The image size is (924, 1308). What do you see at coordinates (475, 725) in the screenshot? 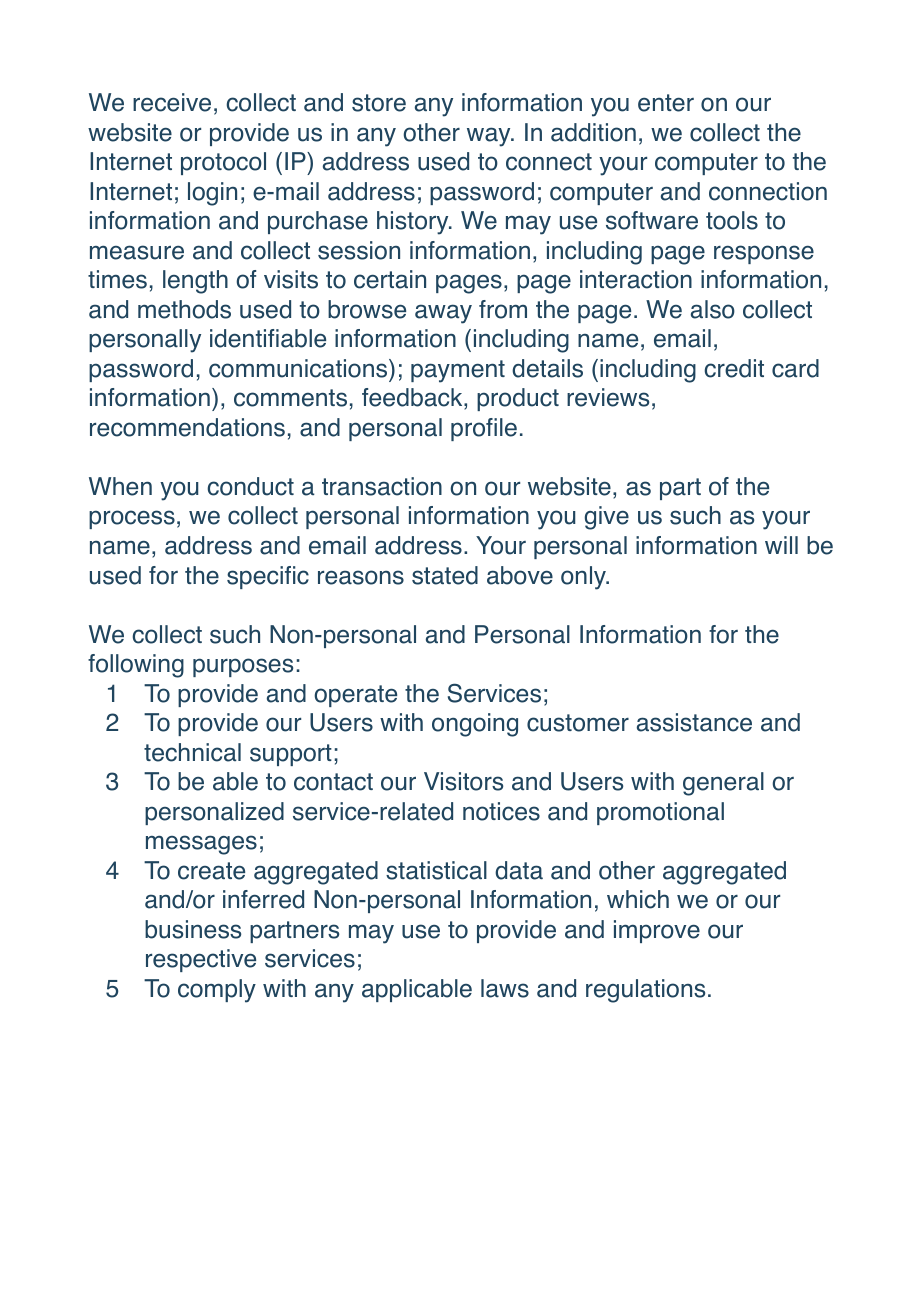
I see `ongoing` at bounding box center [475, 725].
